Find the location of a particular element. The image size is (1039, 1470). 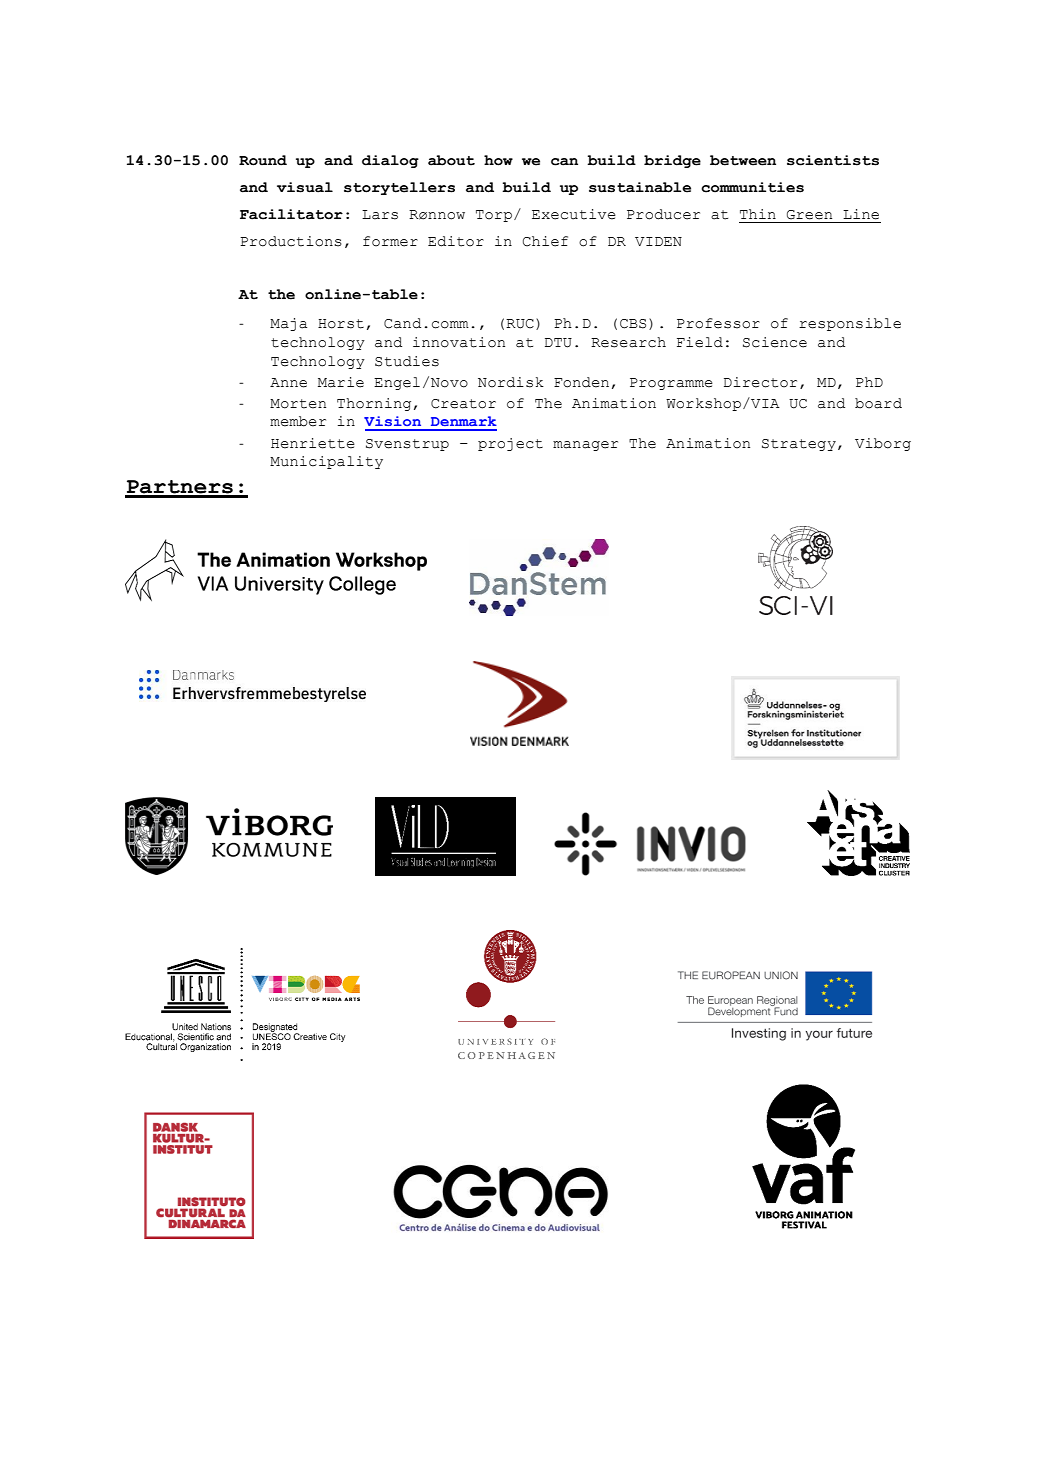

Productions is located at coordinates (291, 241).
